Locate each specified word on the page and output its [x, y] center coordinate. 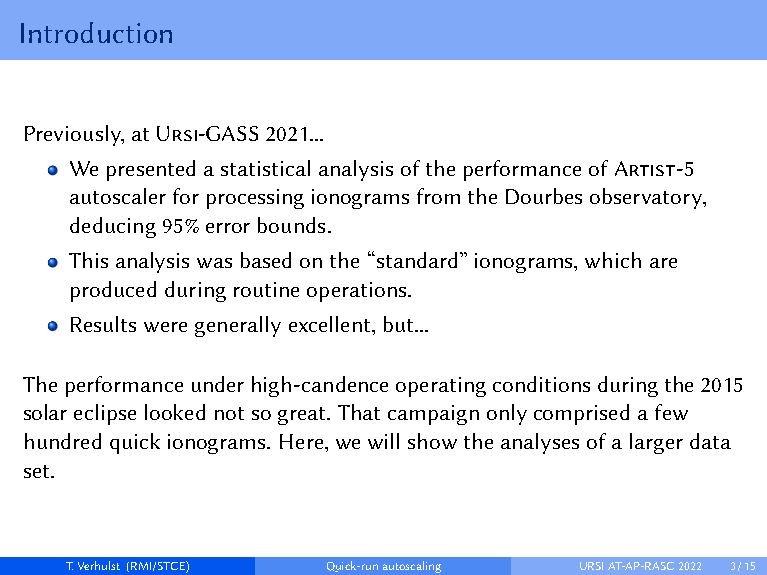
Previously [74, 135]
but [398, 324]
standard [415, 260]
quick [135, 443]
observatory [647, 198]
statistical [265, 168]
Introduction [96, 32]
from [438, 196]
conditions [541, 384]
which [613, 260]
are [663, 263]
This [88, 260]
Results [103, 324]
